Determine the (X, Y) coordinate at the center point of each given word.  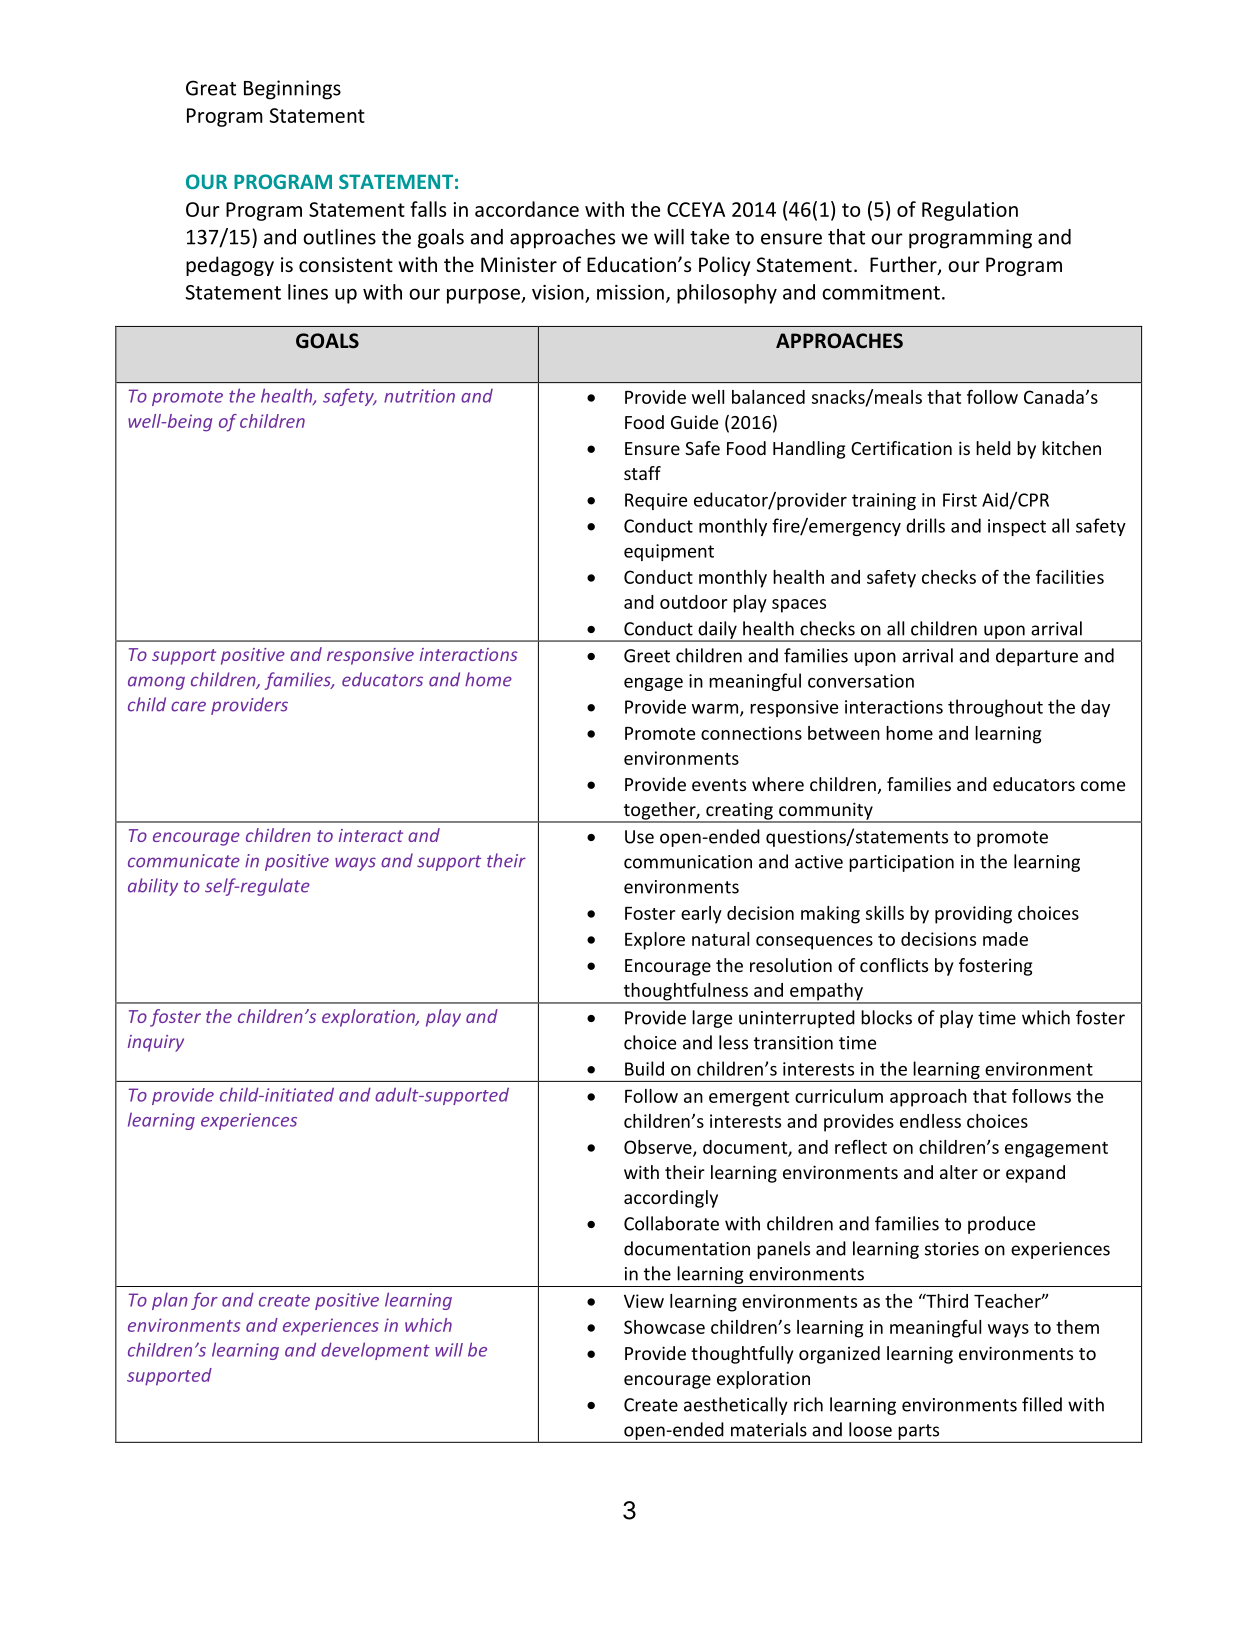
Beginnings (292, 90)
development (375, 1351)
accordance (527, 209)
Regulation (970, 211)
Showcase (664, 1327)
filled (1042, 1404)
